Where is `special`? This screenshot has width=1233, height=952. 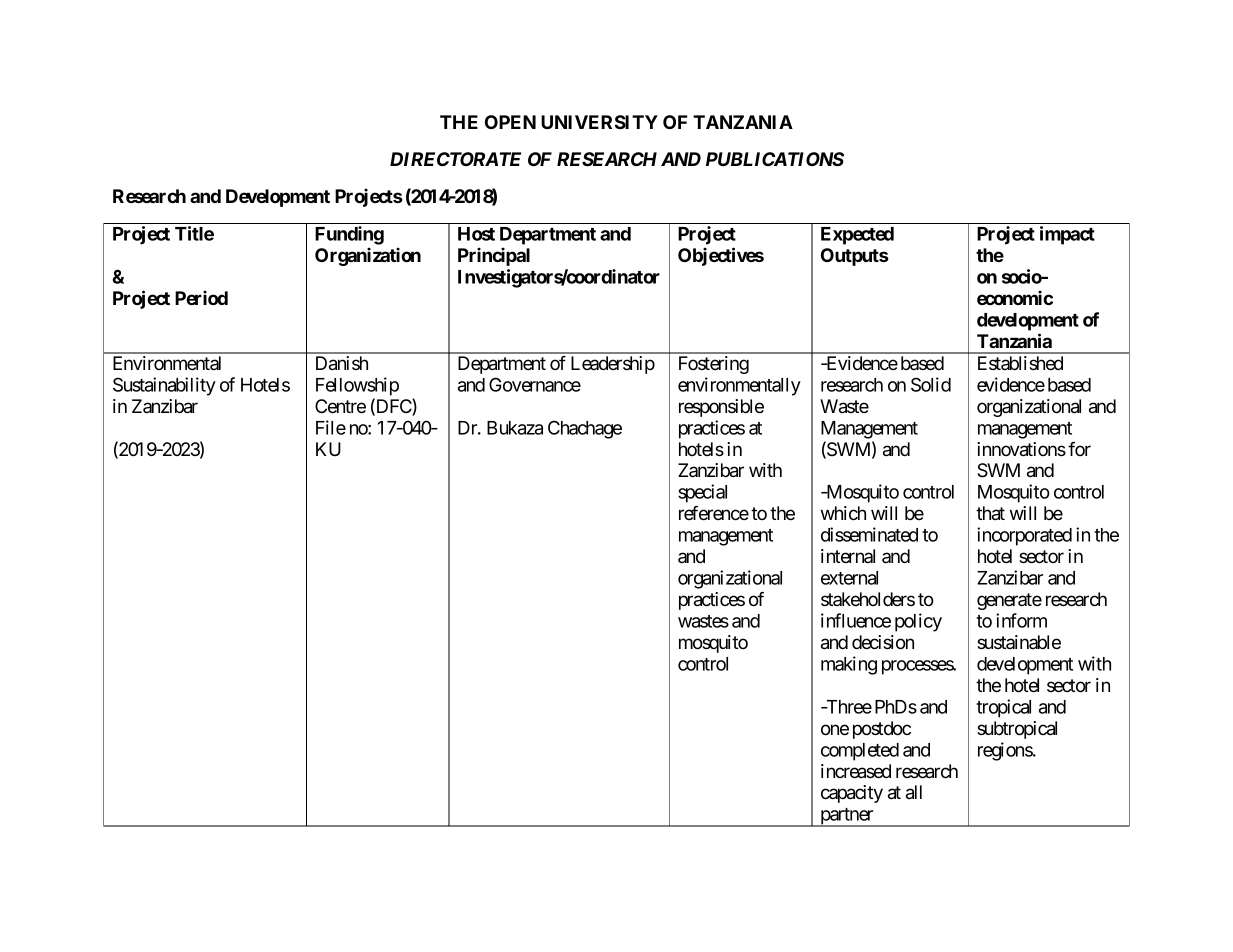 special is located at coordinates (702, 493).
